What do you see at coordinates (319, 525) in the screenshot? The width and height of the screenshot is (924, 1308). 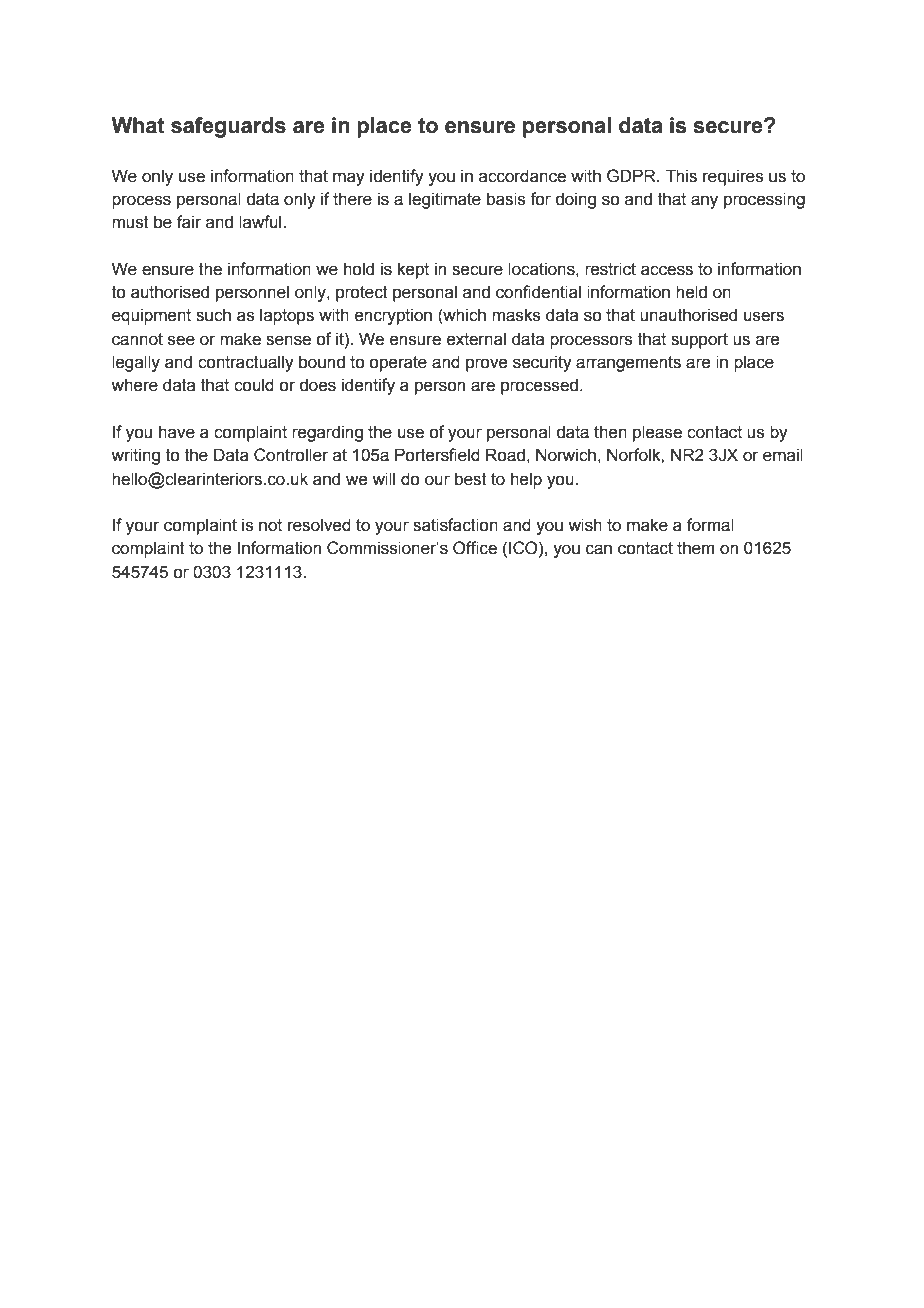 I see `resolved` at bounding box center [319, 525].
